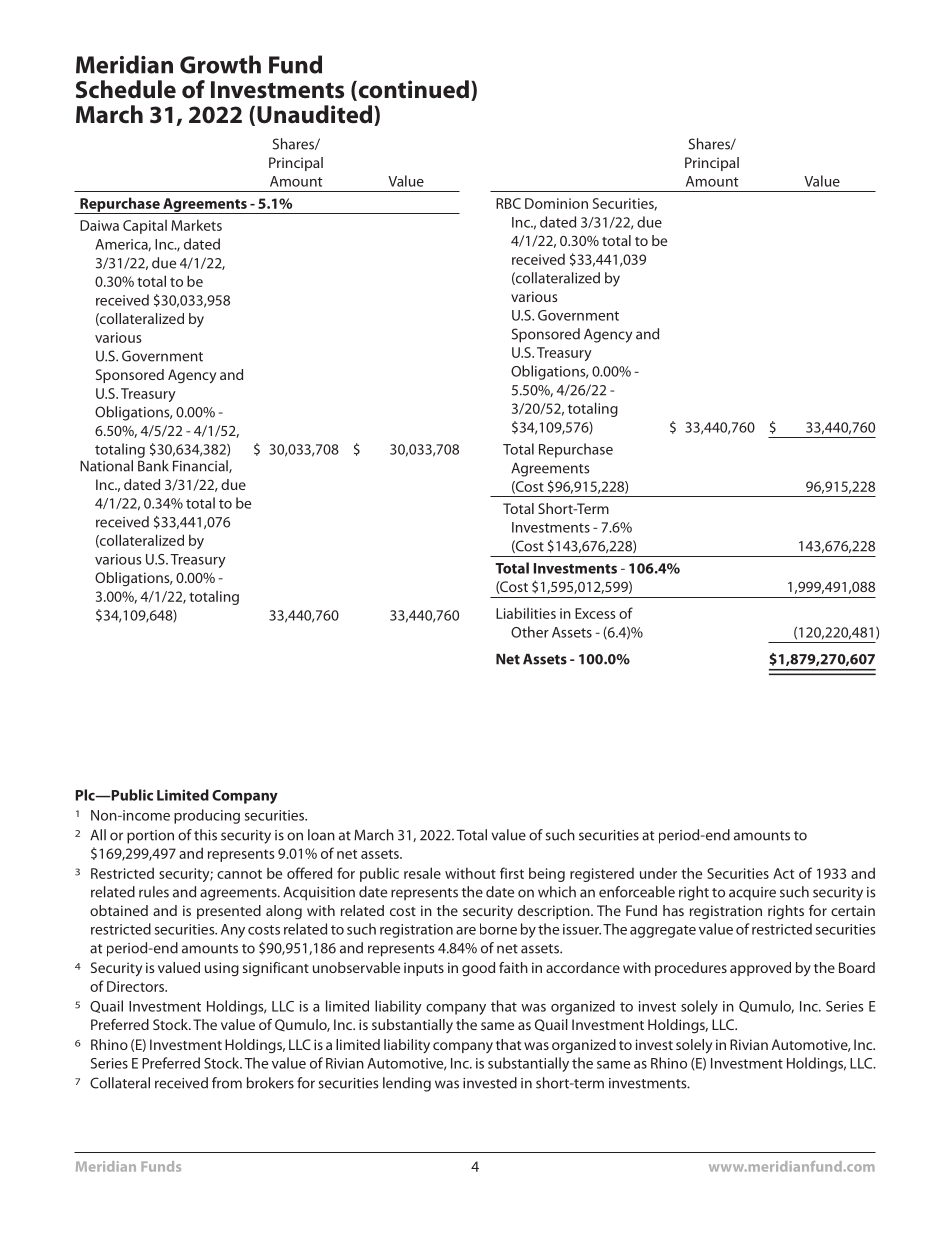  What do you see at coordinates (407, 1084) in the screenshot?
I see `lending` at bounding box center [407, 1084].
